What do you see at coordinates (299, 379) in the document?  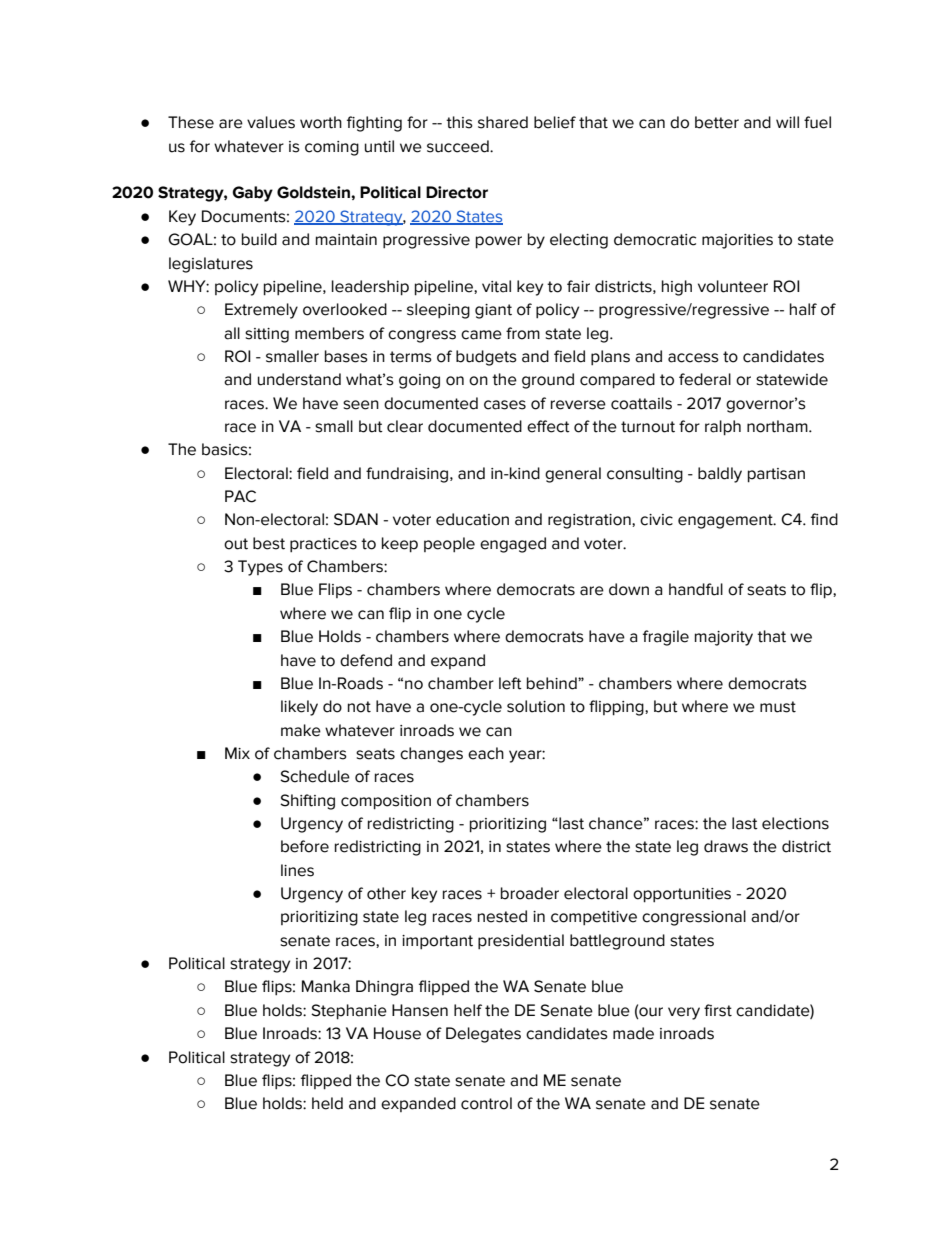 I see `understand` at bounding box center [299, 379].
